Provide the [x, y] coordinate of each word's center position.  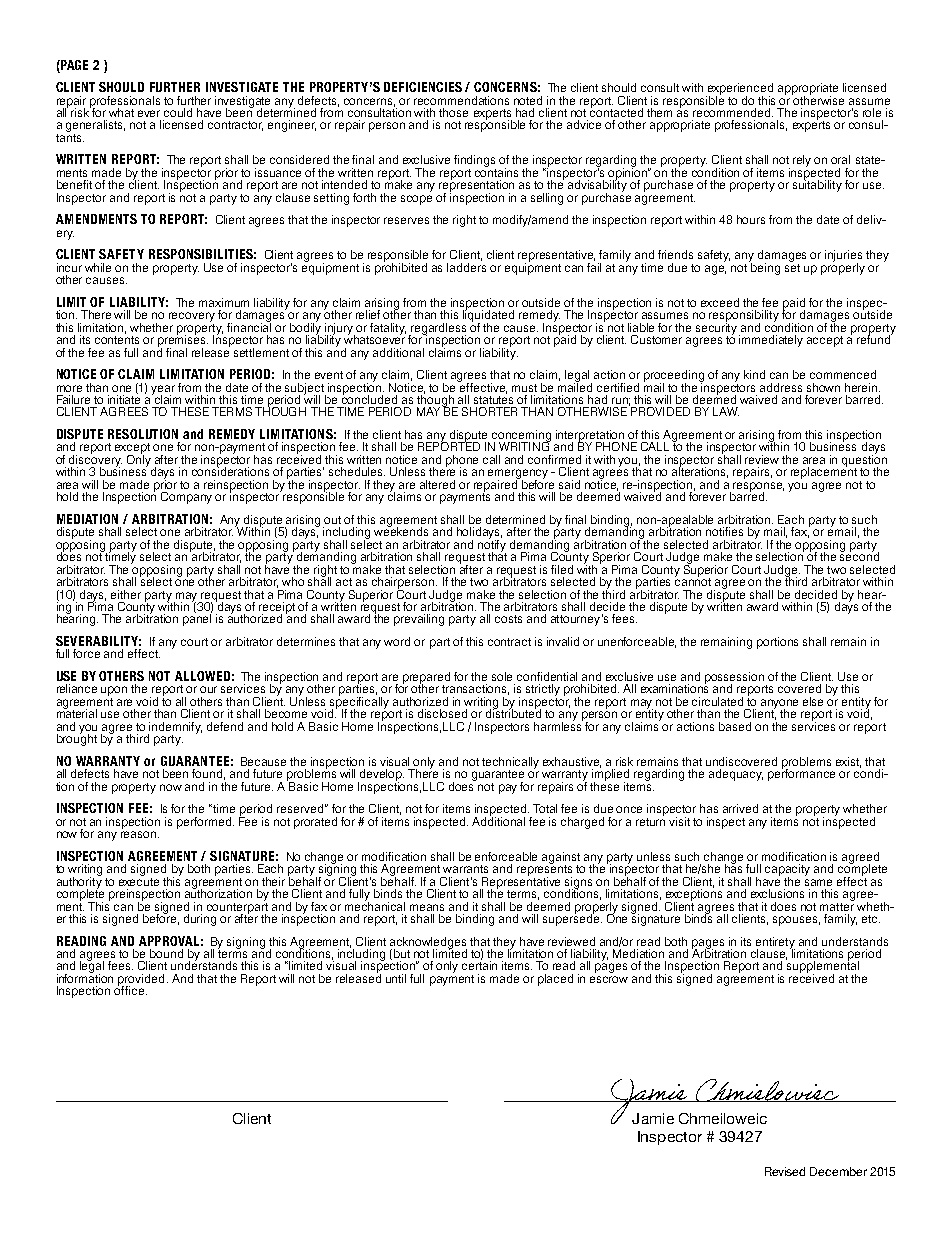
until [396, 978]
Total [545, 808]
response [758, 488]
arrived [740, 808]
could [178, 112]
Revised [785, 1171]
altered [437, 484]
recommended [733, 112]
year [163, 391]
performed [205, 823]
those [453, 112]
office [130, 989]
